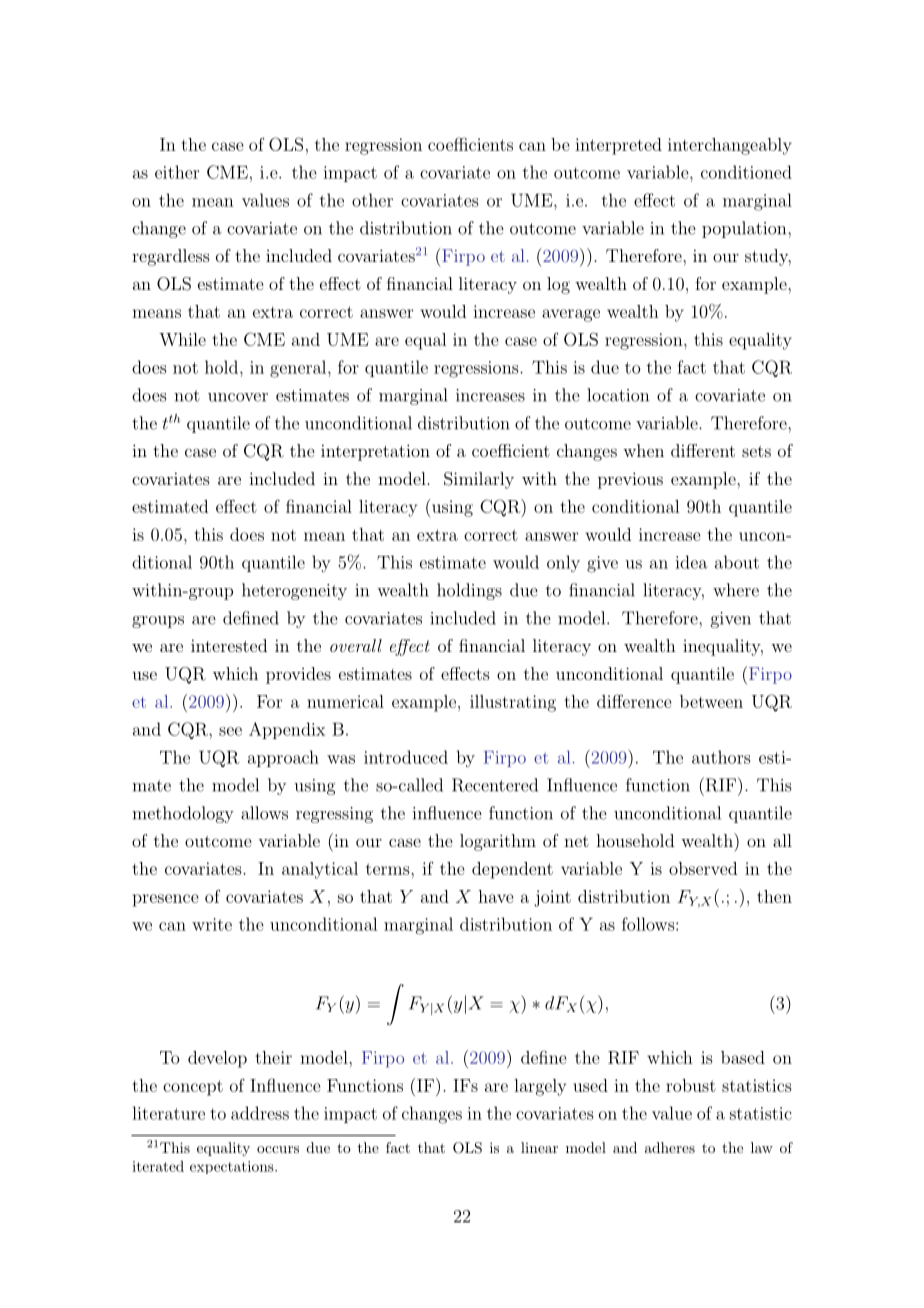  Describe the element at coordinates (513, 703) in the page. I see `illustrating` at that location.
